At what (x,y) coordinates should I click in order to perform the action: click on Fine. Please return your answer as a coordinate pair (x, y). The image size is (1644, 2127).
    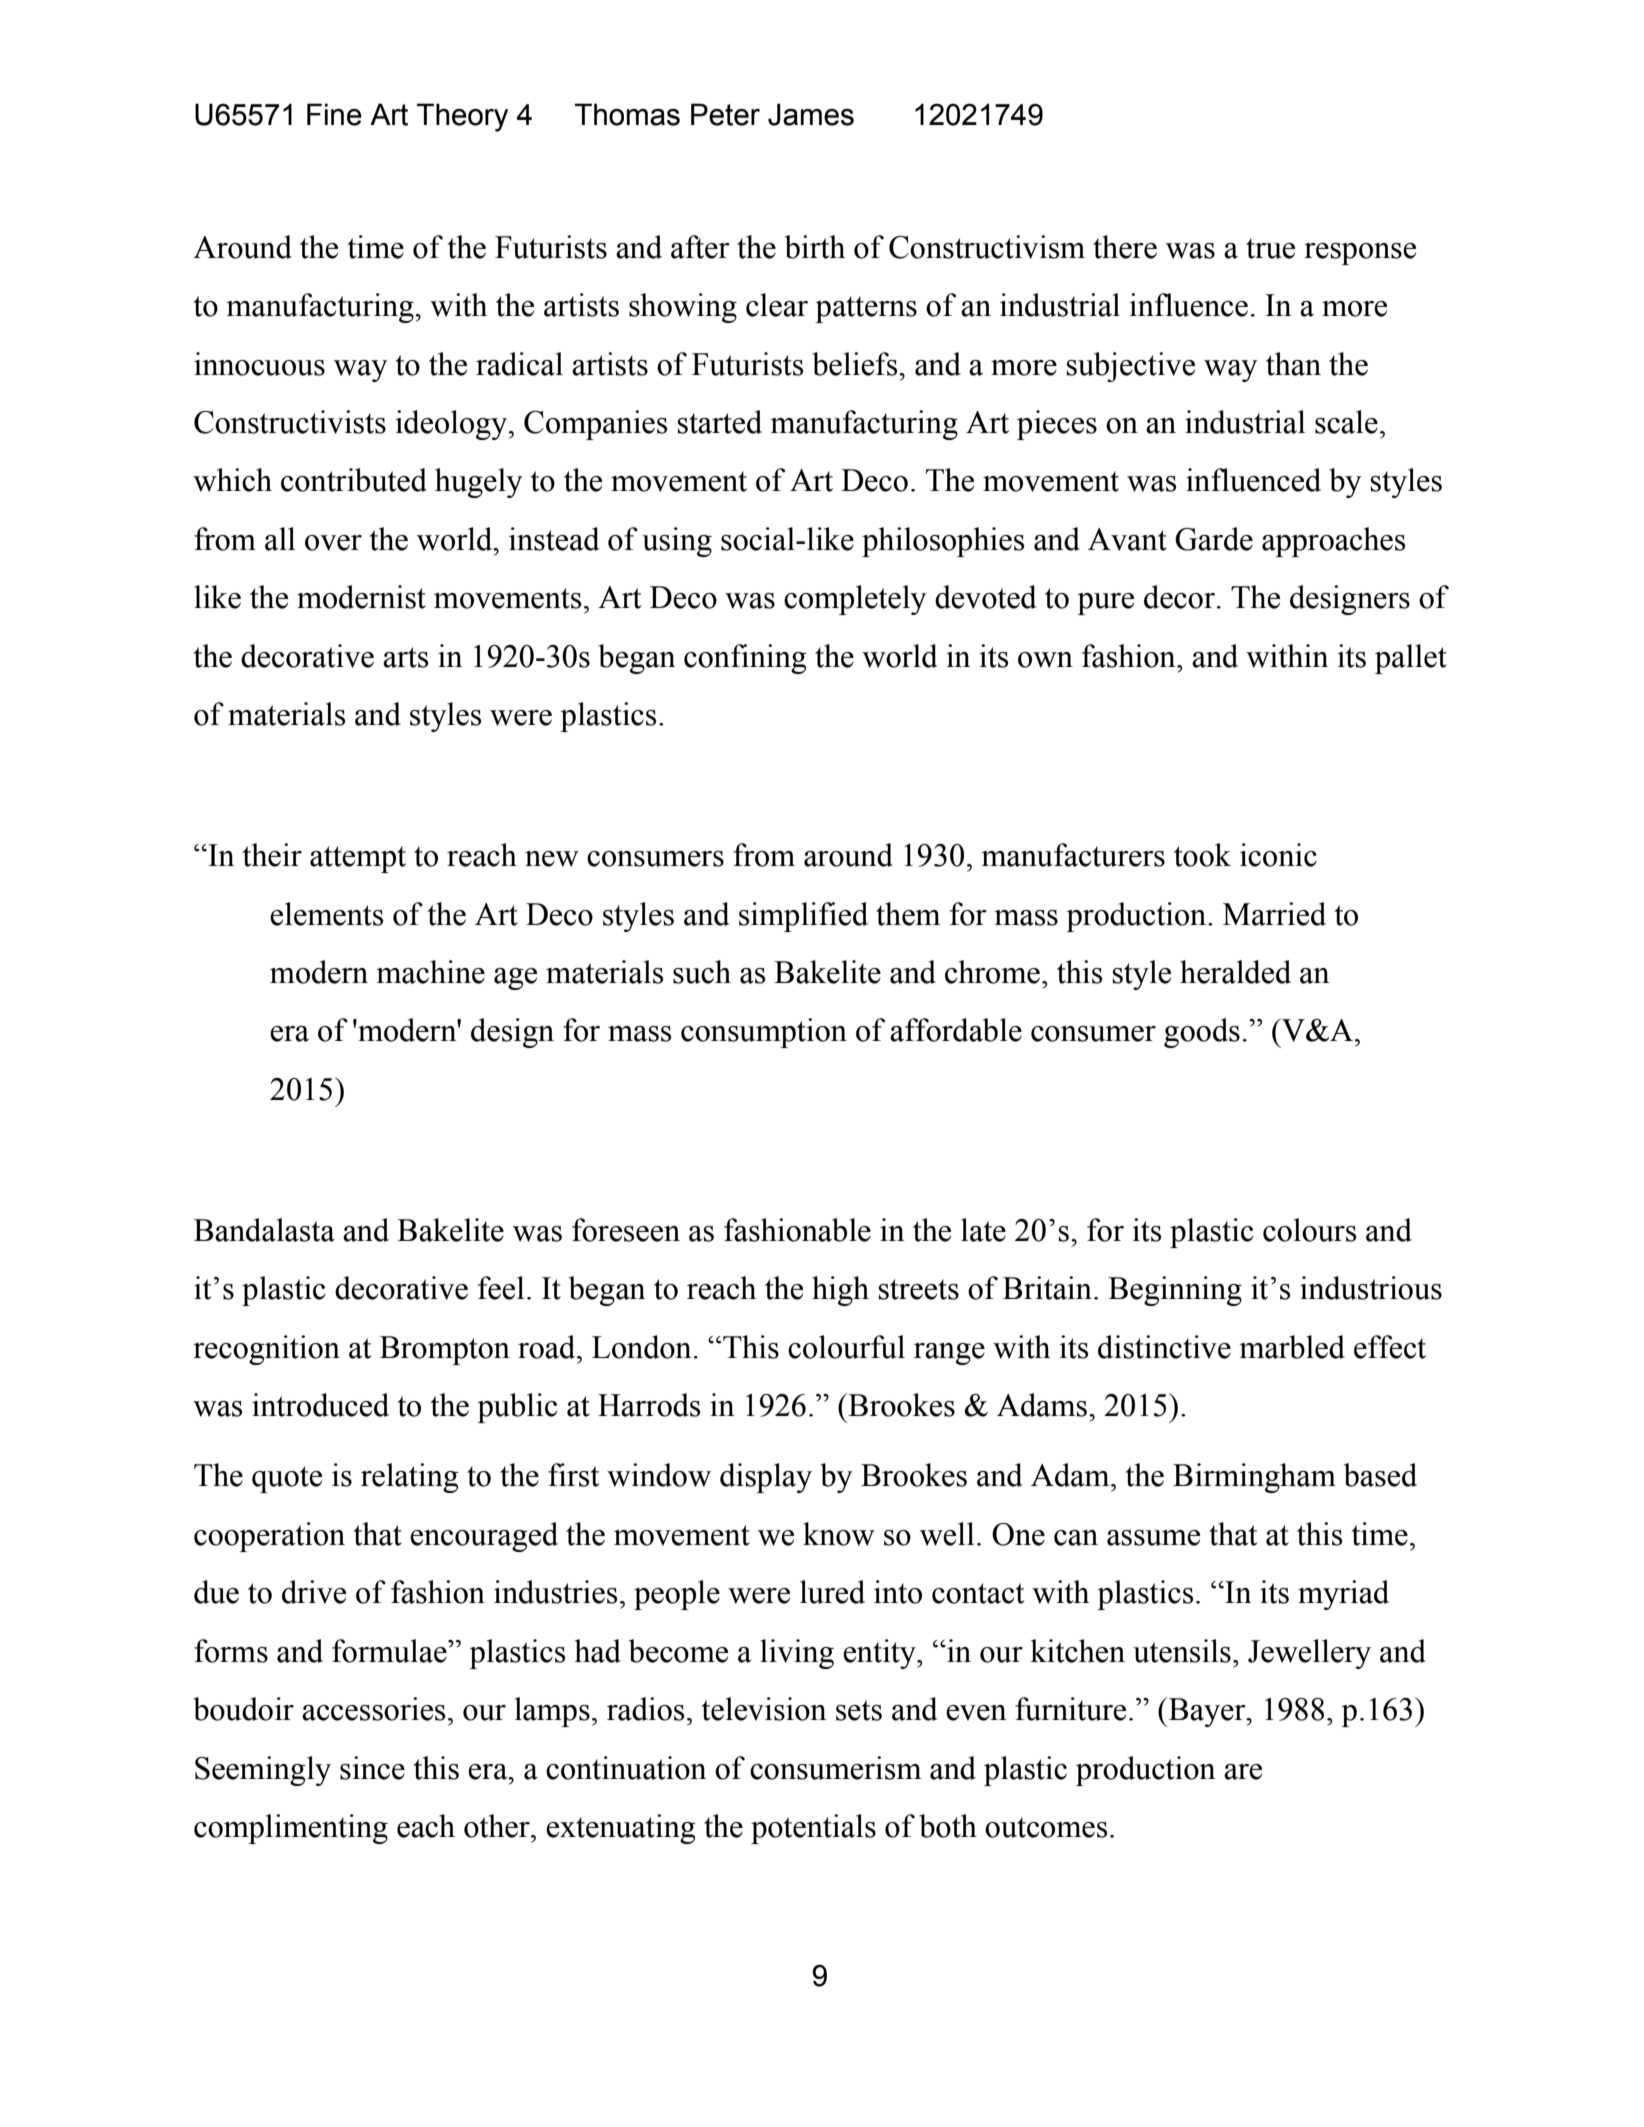
    Looking at the image, I should click on (334, 114).
